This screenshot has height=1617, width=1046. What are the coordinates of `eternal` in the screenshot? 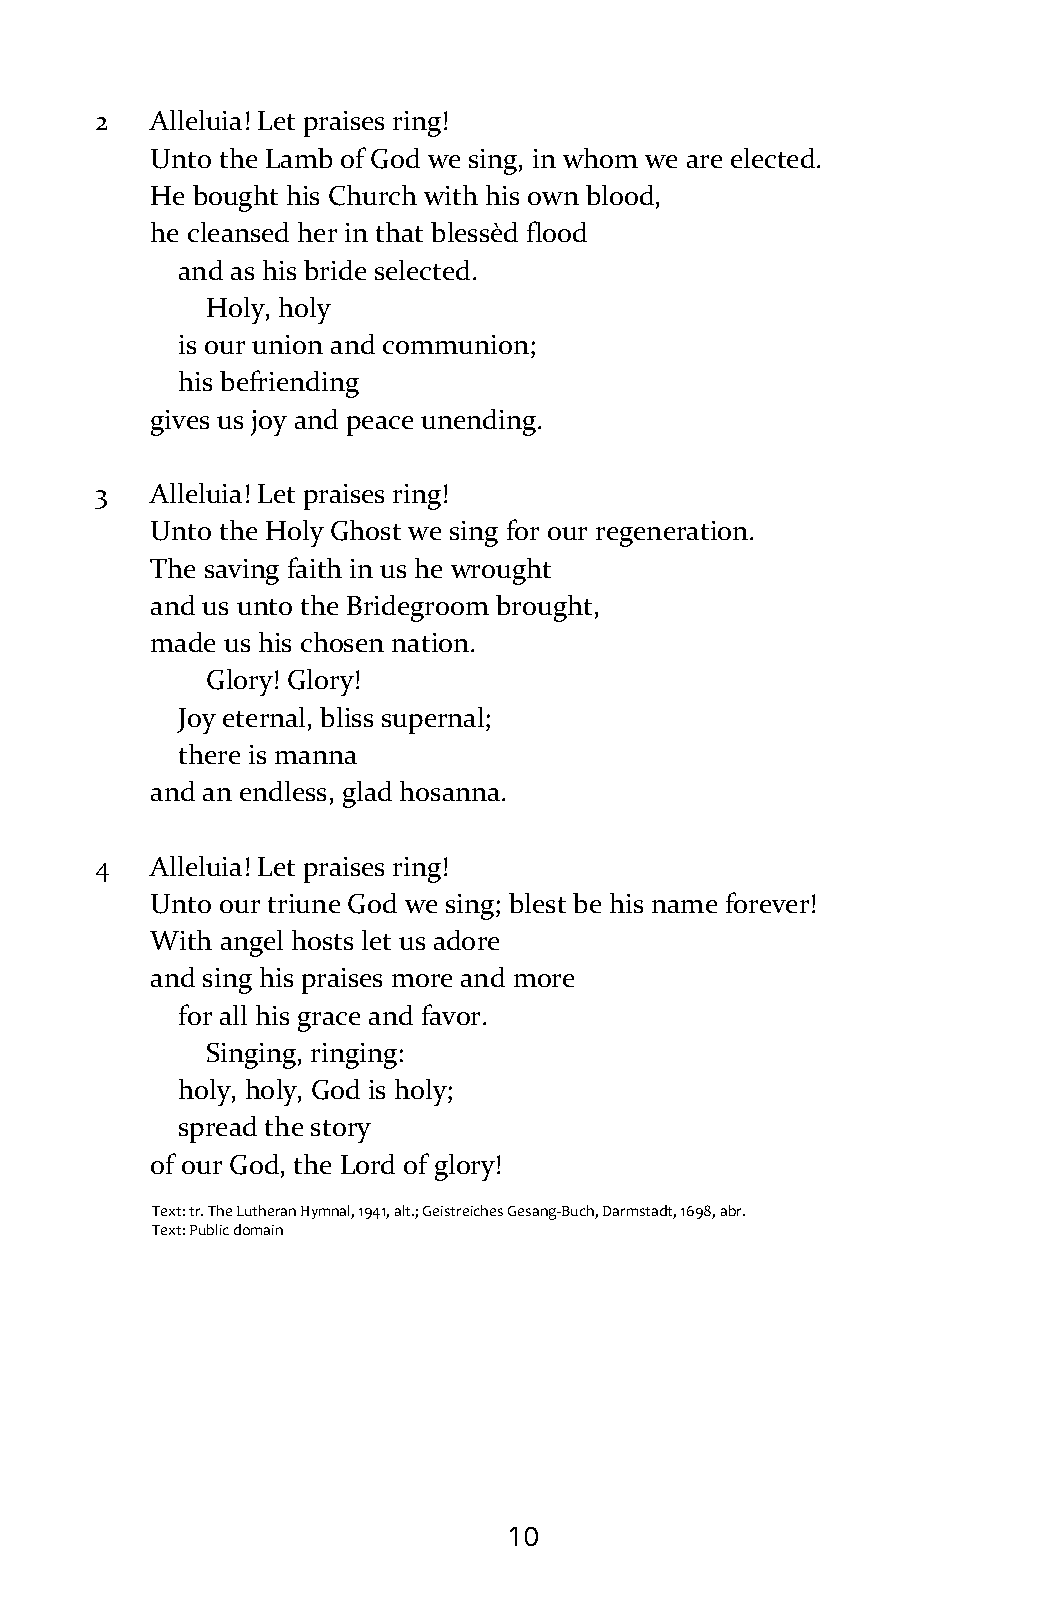 It's located at (266, 718).
